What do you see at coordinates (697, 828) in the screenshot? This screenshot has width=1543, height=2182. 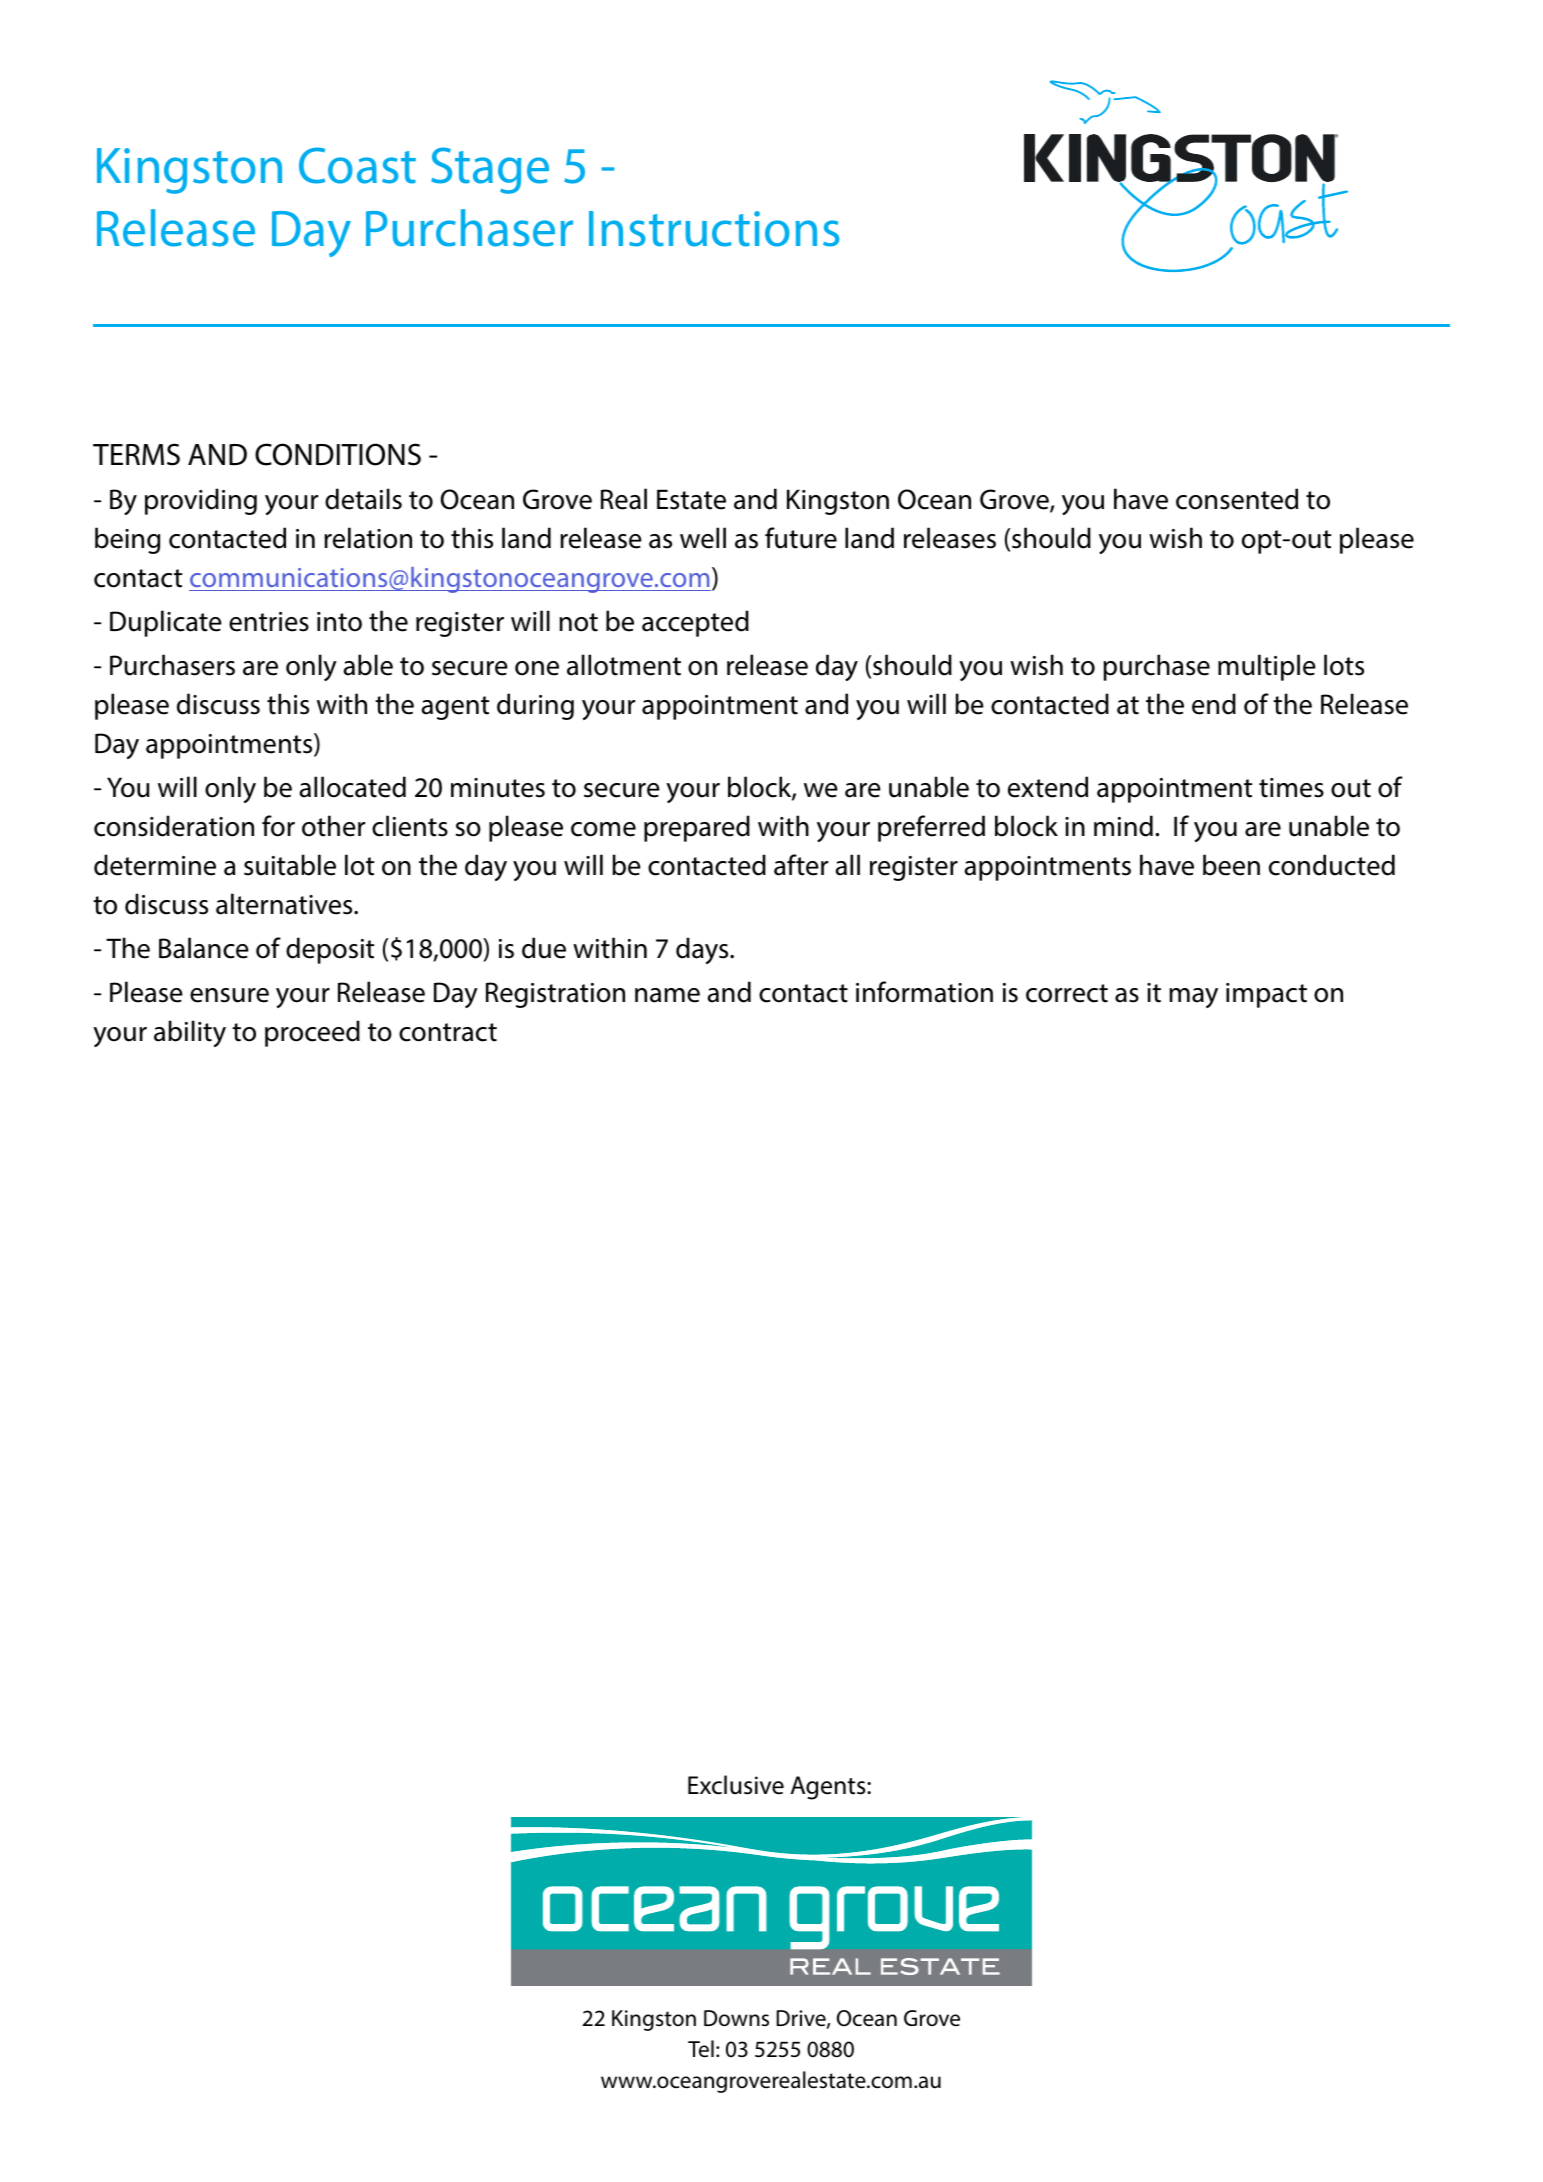 I see `prepared` at bounding box center [697, 828].
